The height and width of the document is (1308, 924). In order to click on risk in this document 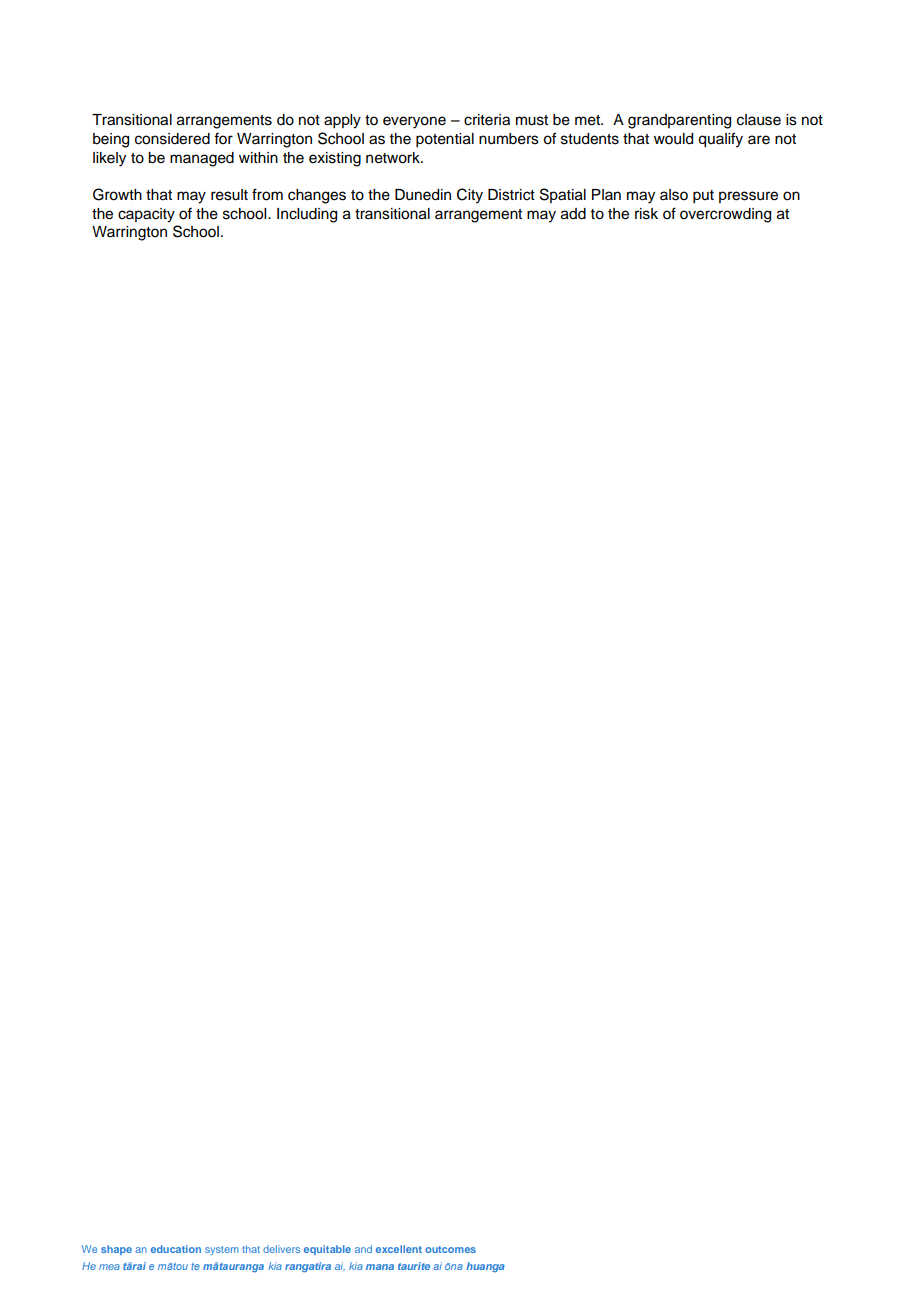, I will do `click(646, 214)`.
